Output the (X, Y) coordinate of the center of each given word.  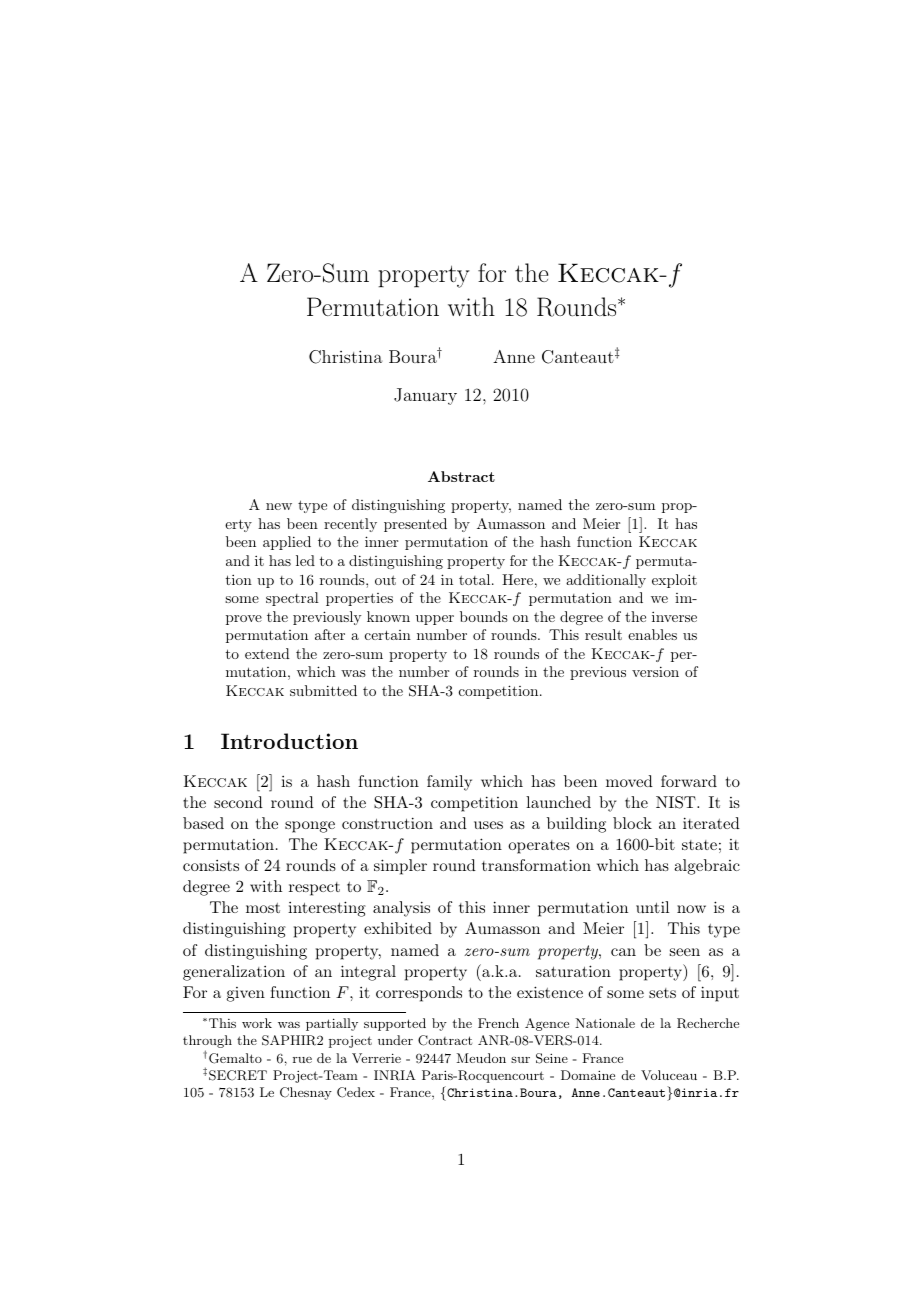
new (279, 506)
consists (211, 865)
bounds (484, 616)
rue (302, 1060)
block (632, 823)
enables (652, 634)
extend (267, 653)
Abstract (461, 476)
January (425, 396)
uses (488, 825)
